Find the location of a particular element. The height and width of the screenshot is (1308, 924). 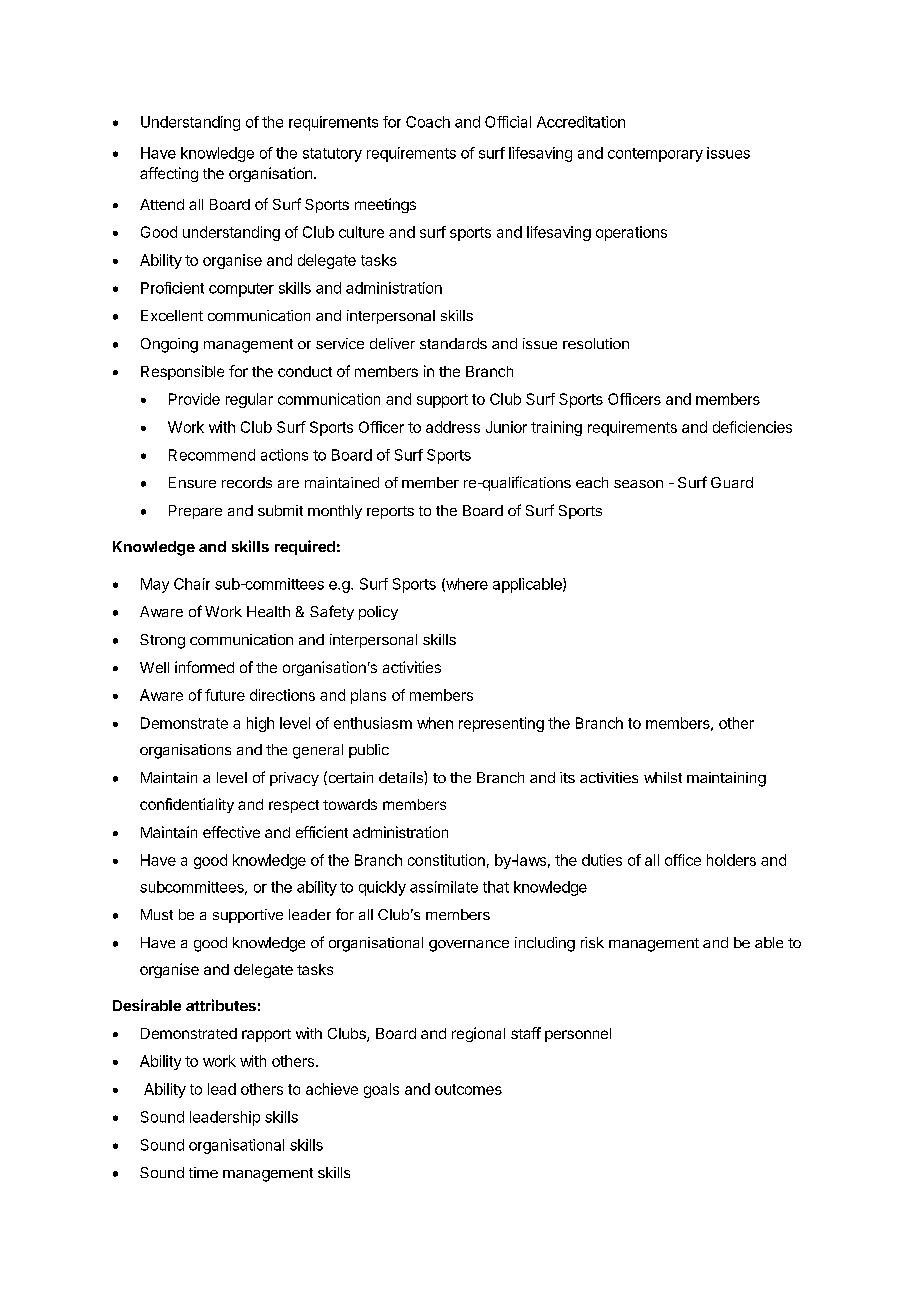

personnel is located at coordinates (578, 1035).
